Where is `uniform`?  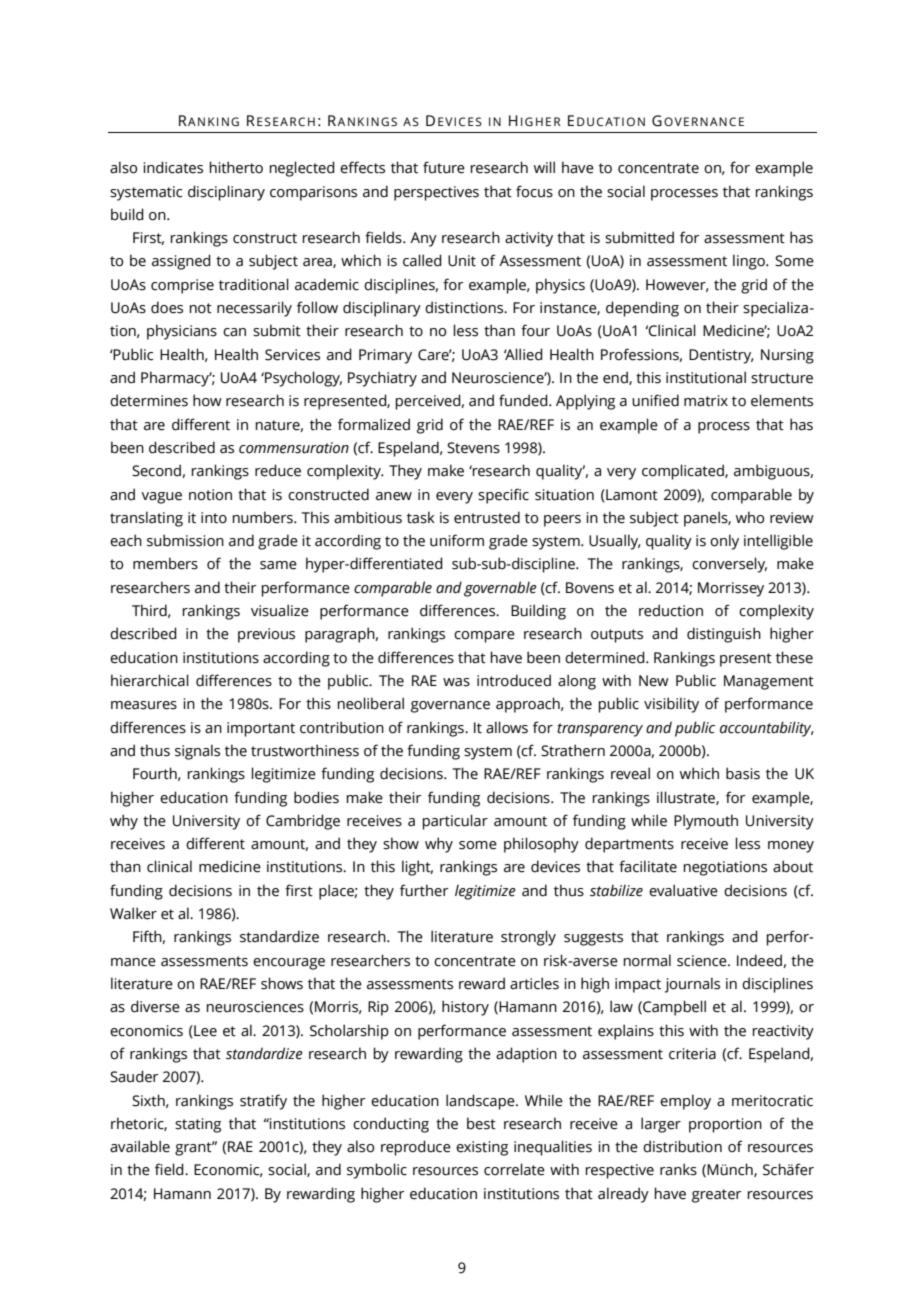 uniform is located at coordinates (457, 540).
